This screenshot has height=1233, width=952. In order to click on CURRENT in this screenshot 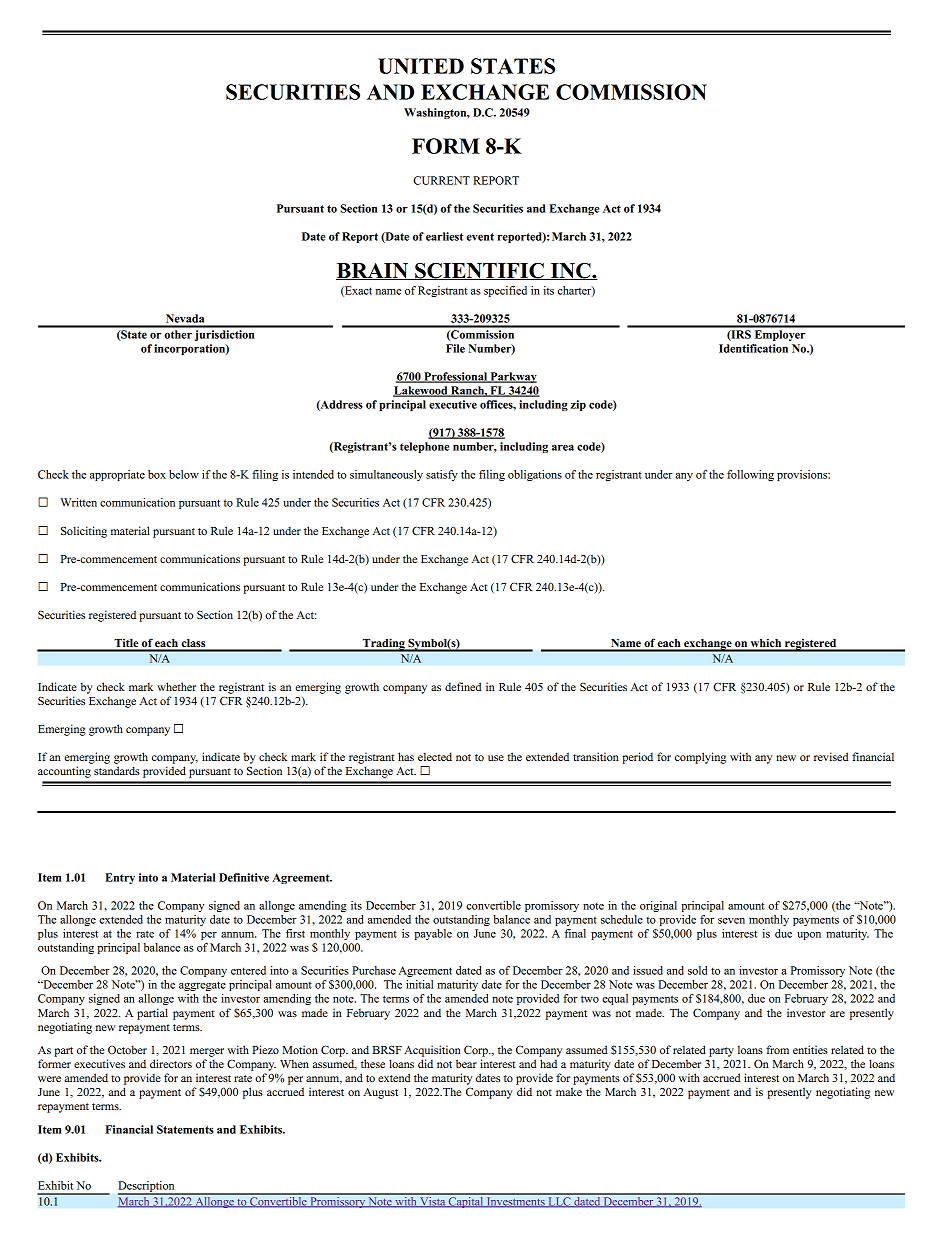, I will do `click(441, 180)`.
